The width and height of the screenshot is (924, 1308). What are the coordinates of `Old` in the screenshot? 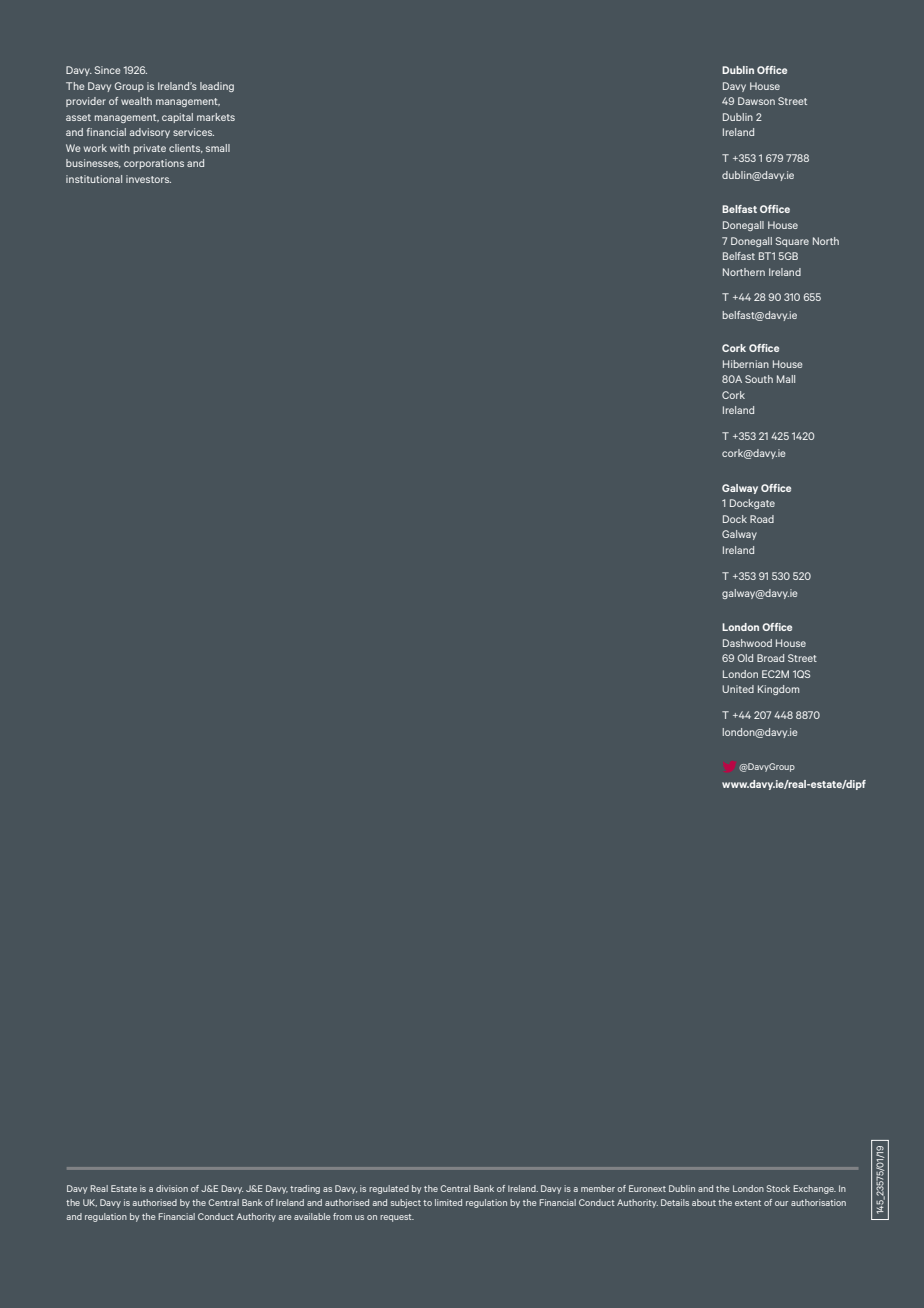 It's located at (745, 658).
